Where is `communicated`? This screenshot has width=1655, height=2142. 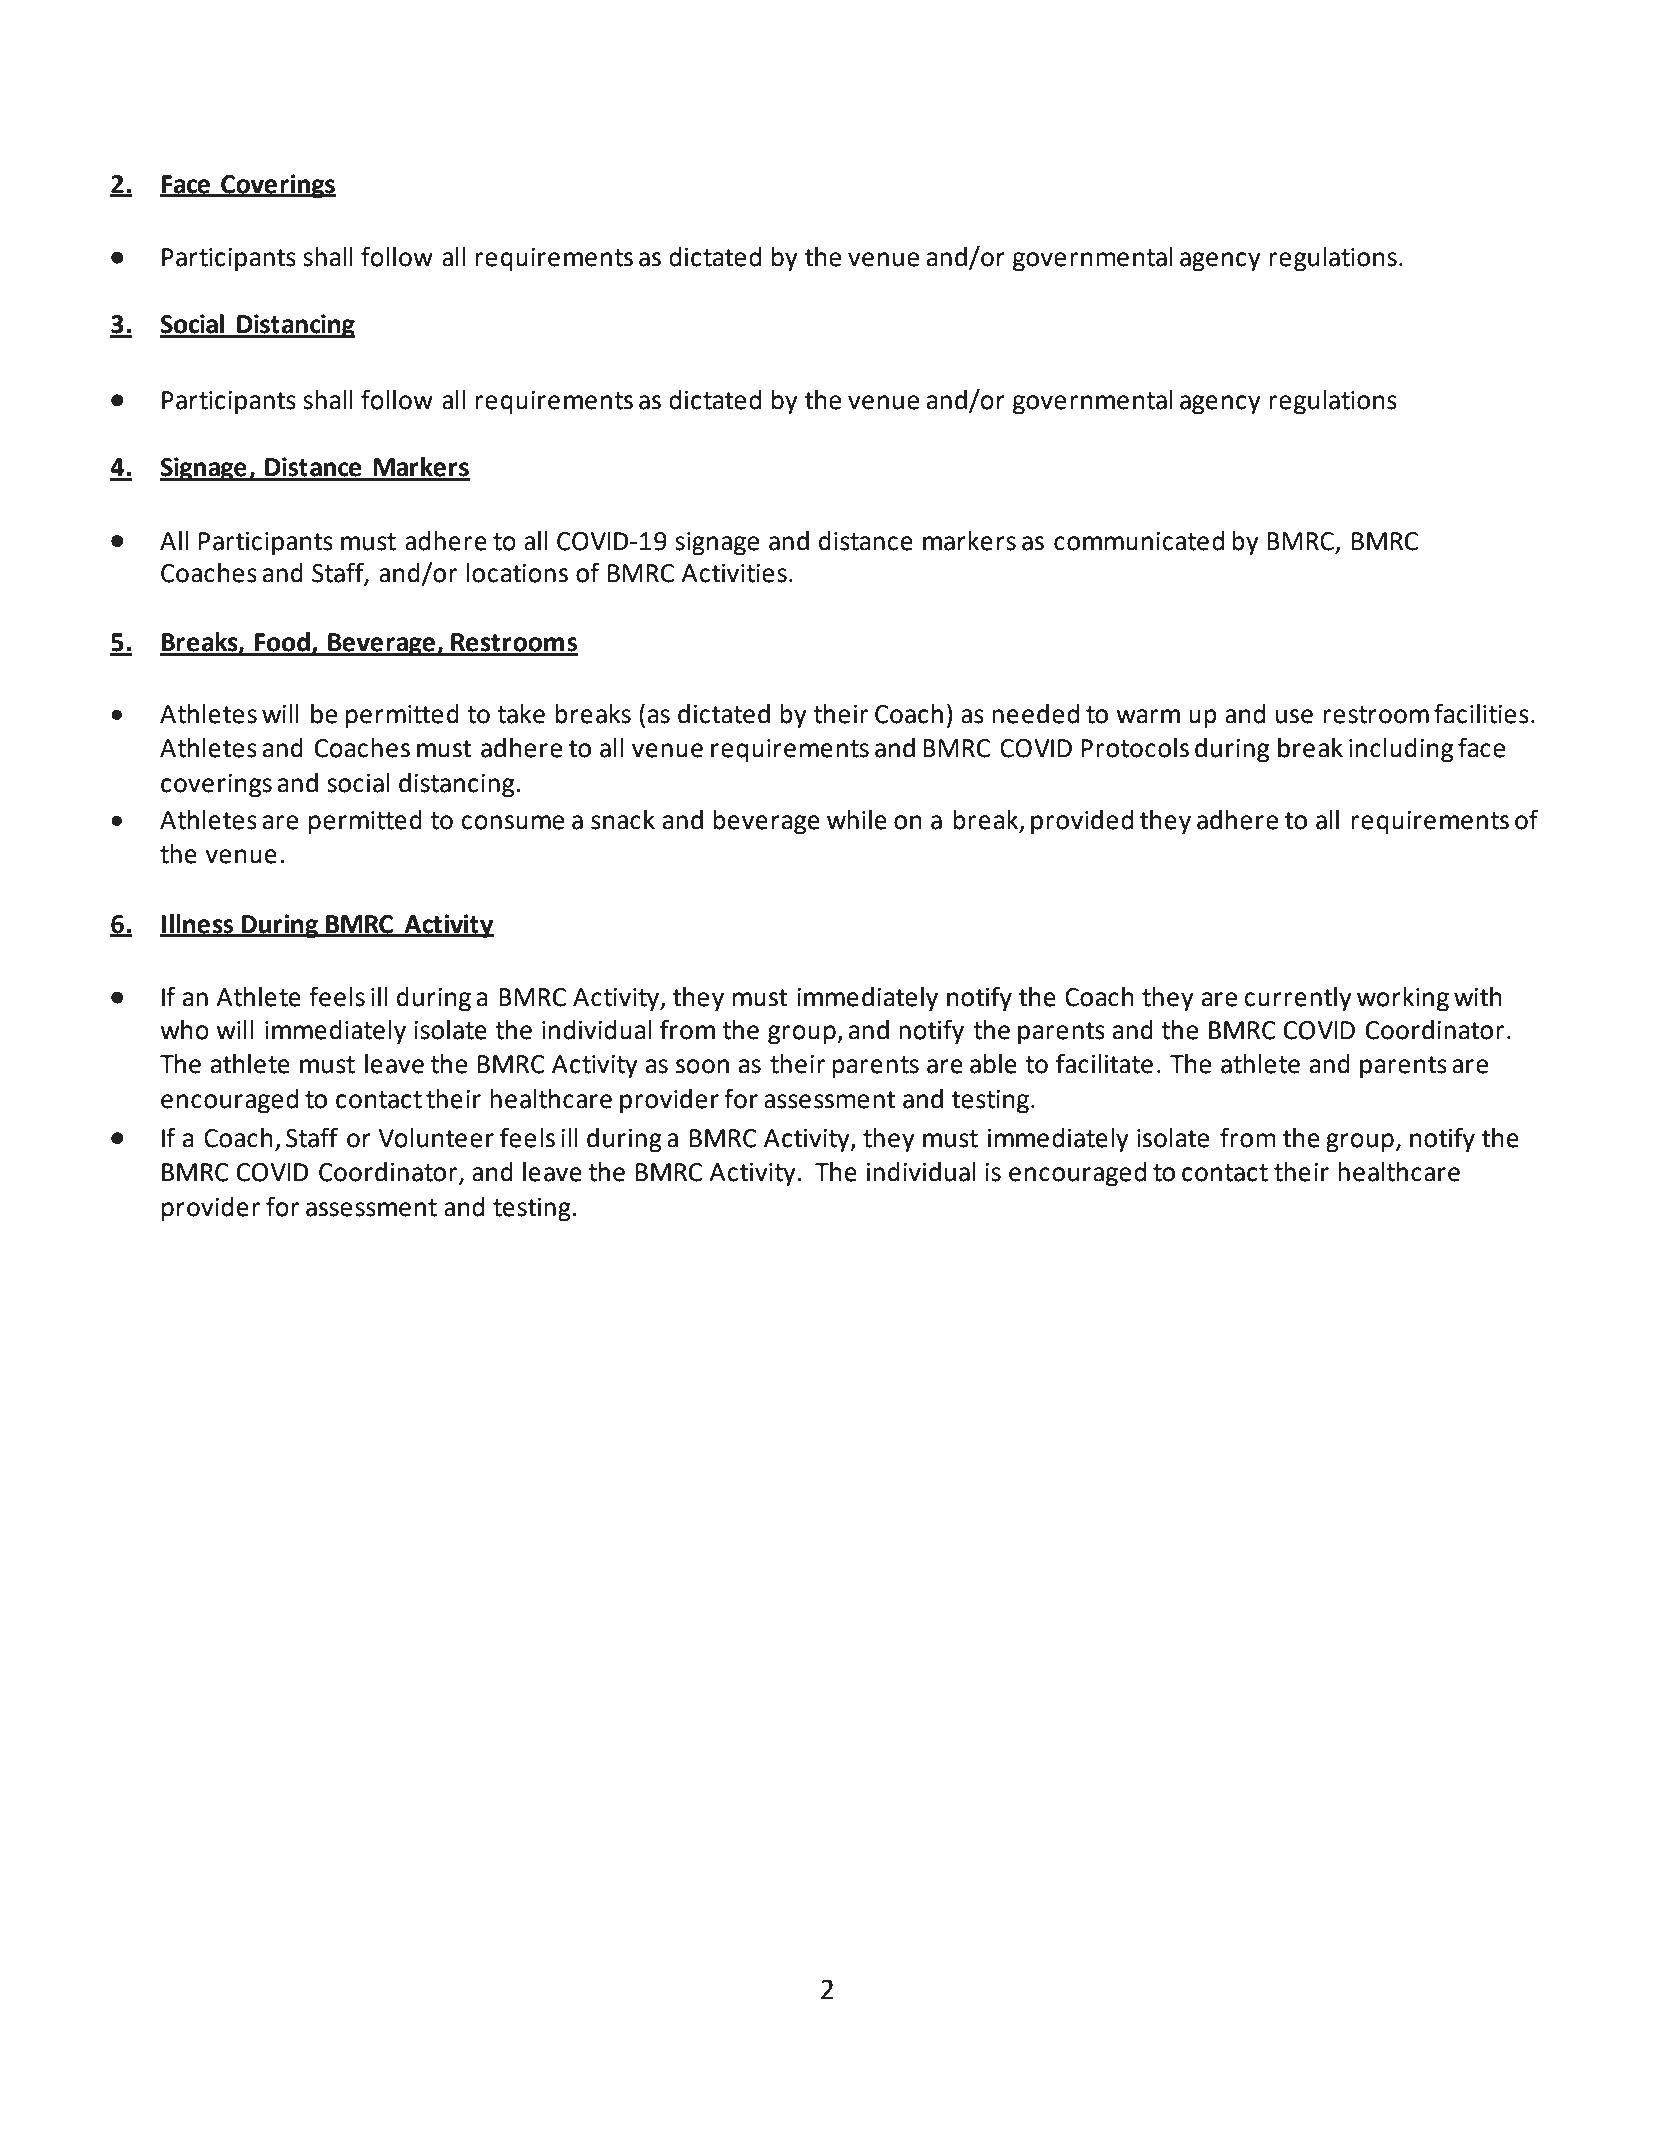 communicated is located at coordinates (1139, 541).
